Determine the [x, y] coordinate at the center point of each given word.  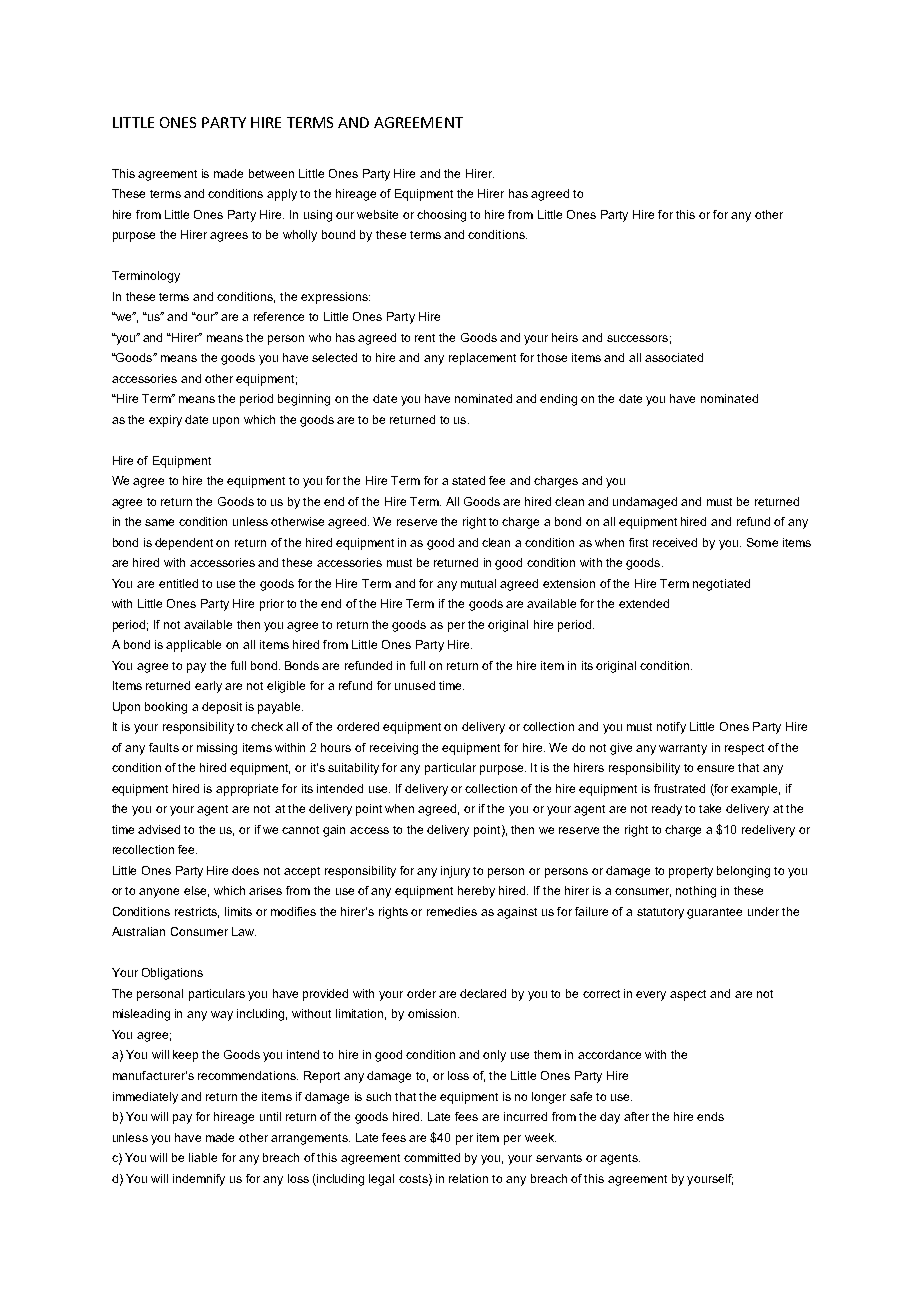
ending [558, 400]
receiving [394, 749]
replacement [482, 359]
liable [203, 1157]
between [271, 173]
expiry [165, 421]
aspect [688, 995]
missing [217, 749]
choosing [441, 216]
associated [674, 357]
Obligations [172, 974]
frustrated [679, 788]
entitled [178, 583]
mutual [478, 583]
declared [483, 993]
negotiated [721, 585]
